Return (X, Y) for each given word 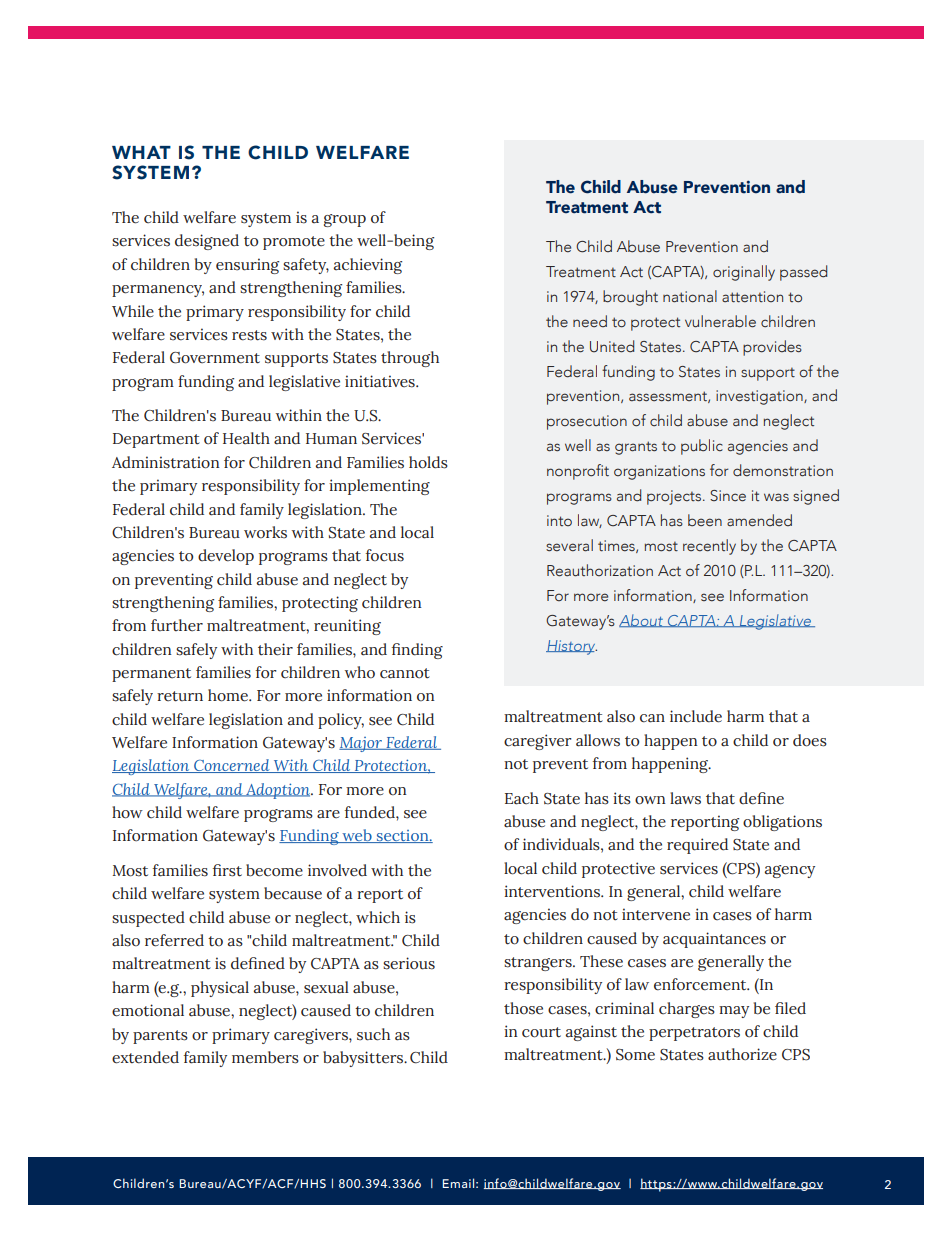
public (702, 447)
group (345, 220)
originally (744, 273)
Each (522, 798)
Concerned (232, 766)
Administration (166, 462)
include (696, 716)
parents (160, 1037)
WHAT (141, 152)
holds (428, 462)
